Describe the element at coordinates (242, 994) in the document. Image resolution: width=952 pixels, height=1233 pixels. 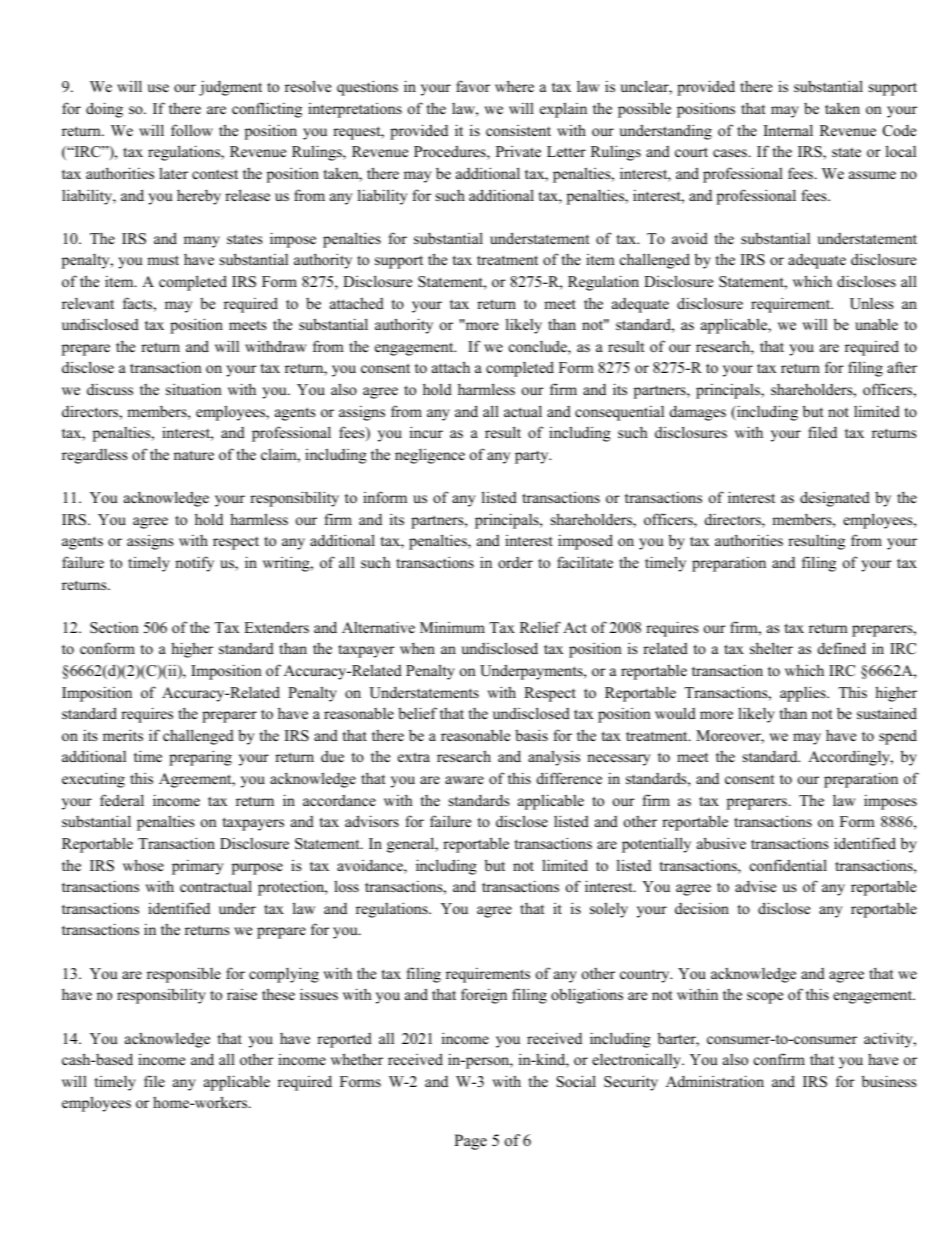
I see `raise` at that location.
